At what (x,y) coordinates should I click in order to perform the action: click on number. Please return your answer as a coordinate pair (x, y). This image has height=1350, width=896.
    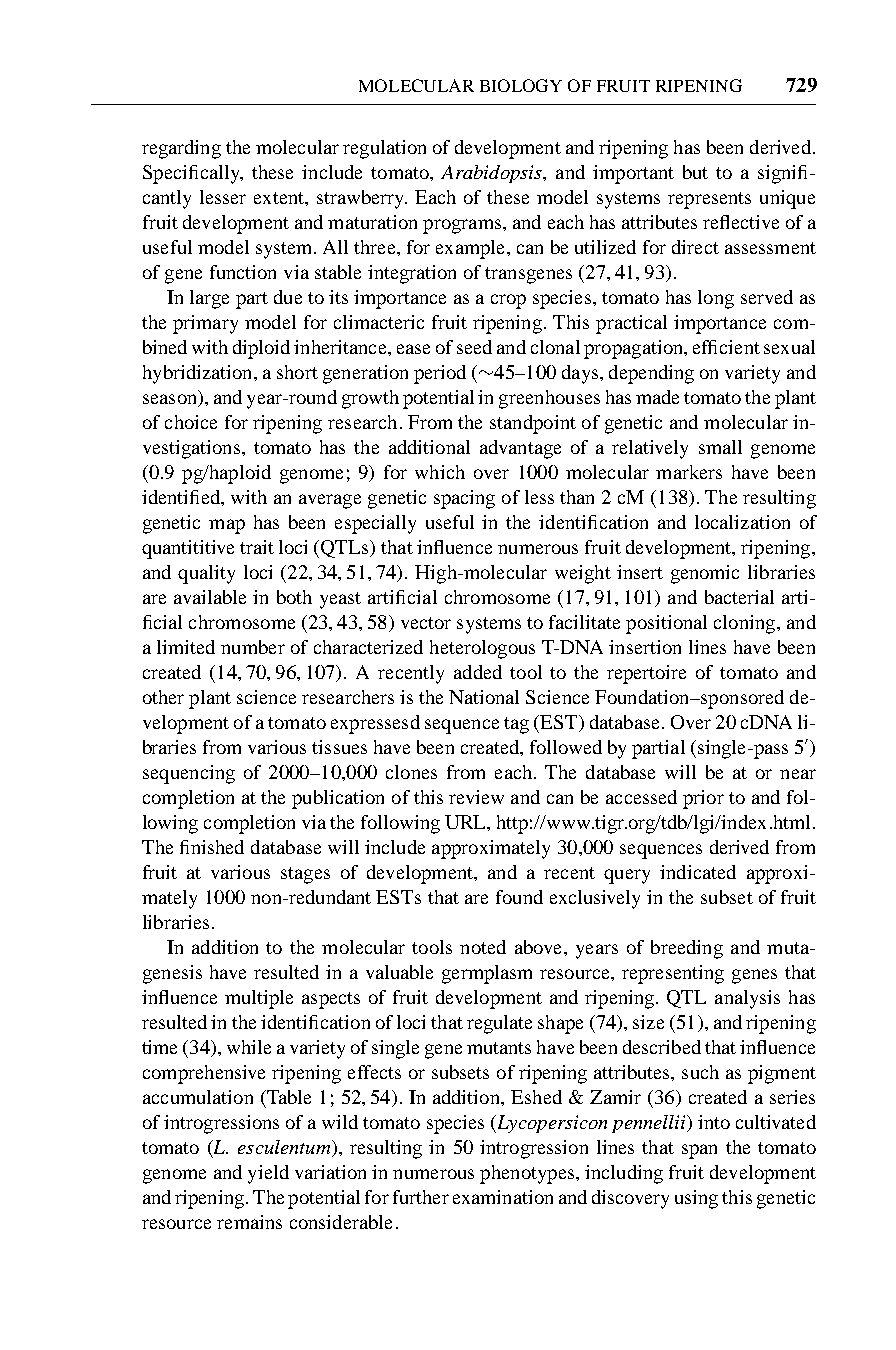
    Looking at the image, I should click on (253, 647).
